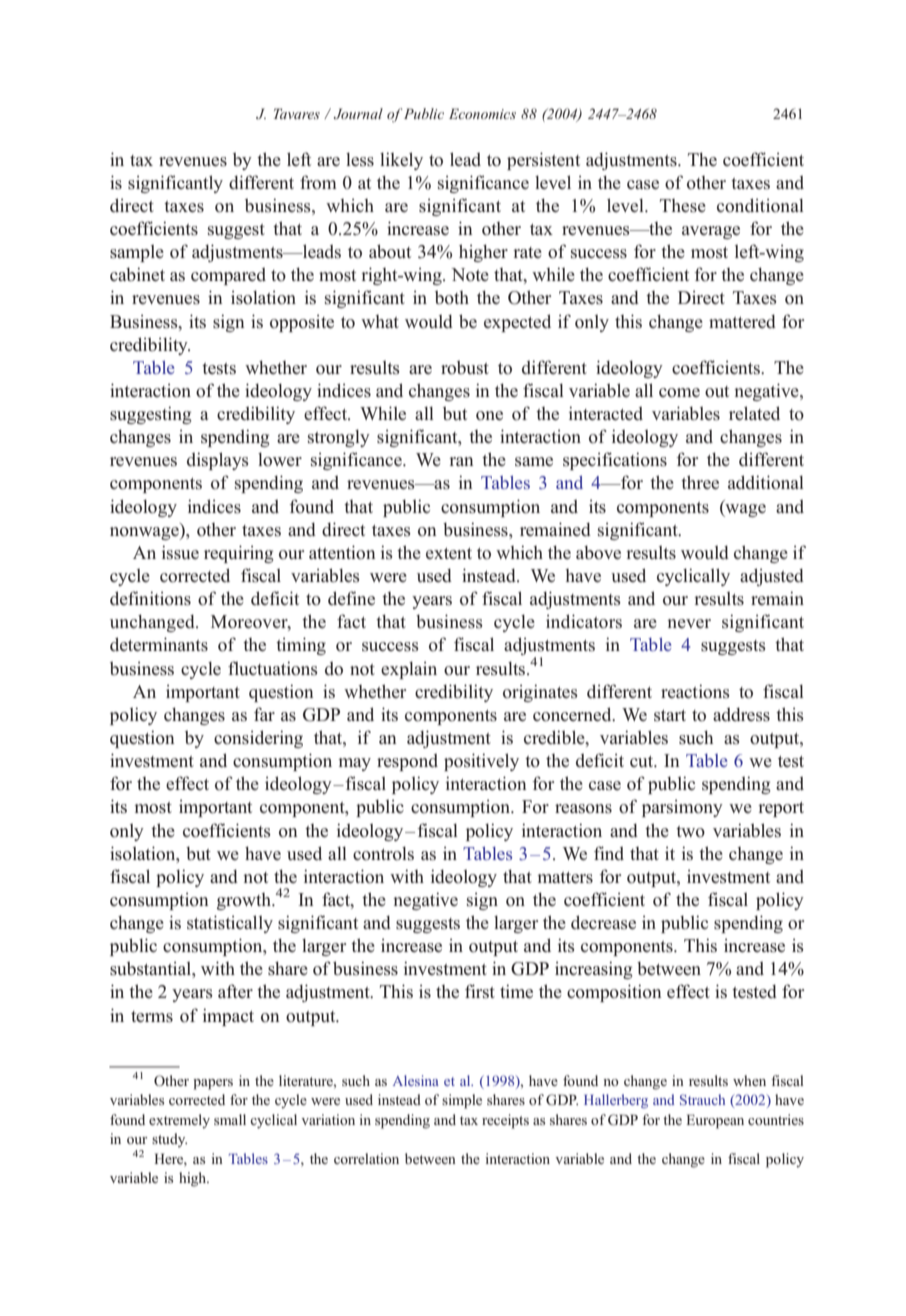  I want to click on European, so click(715, 1121).
